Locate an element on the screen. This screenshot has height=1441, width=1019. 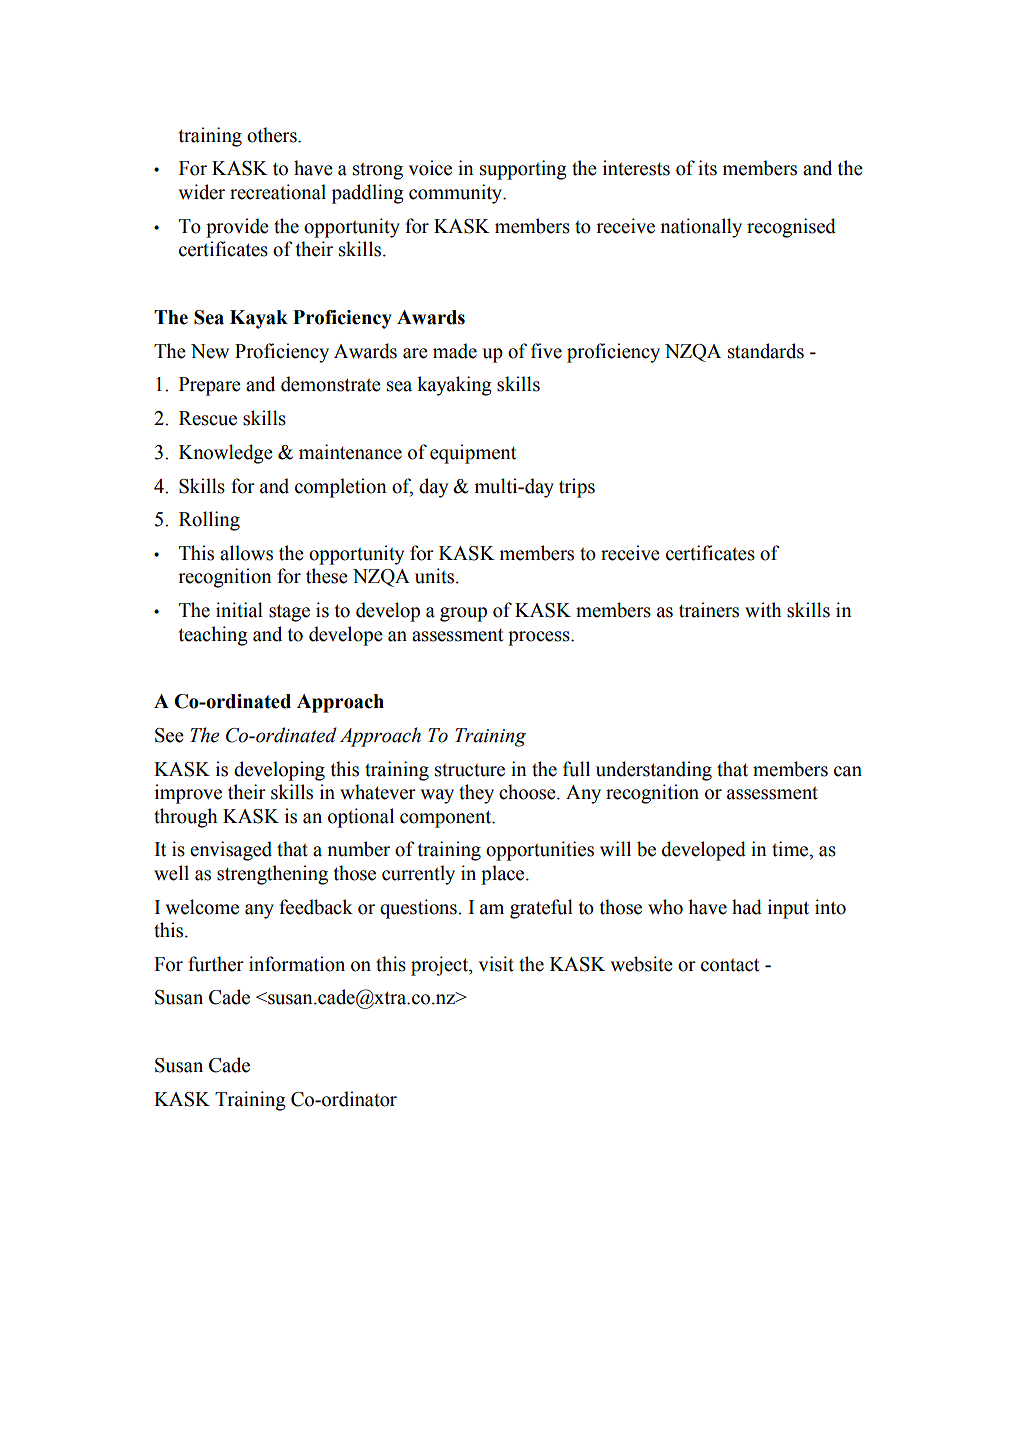
units is located at coordinates (436, 576).
